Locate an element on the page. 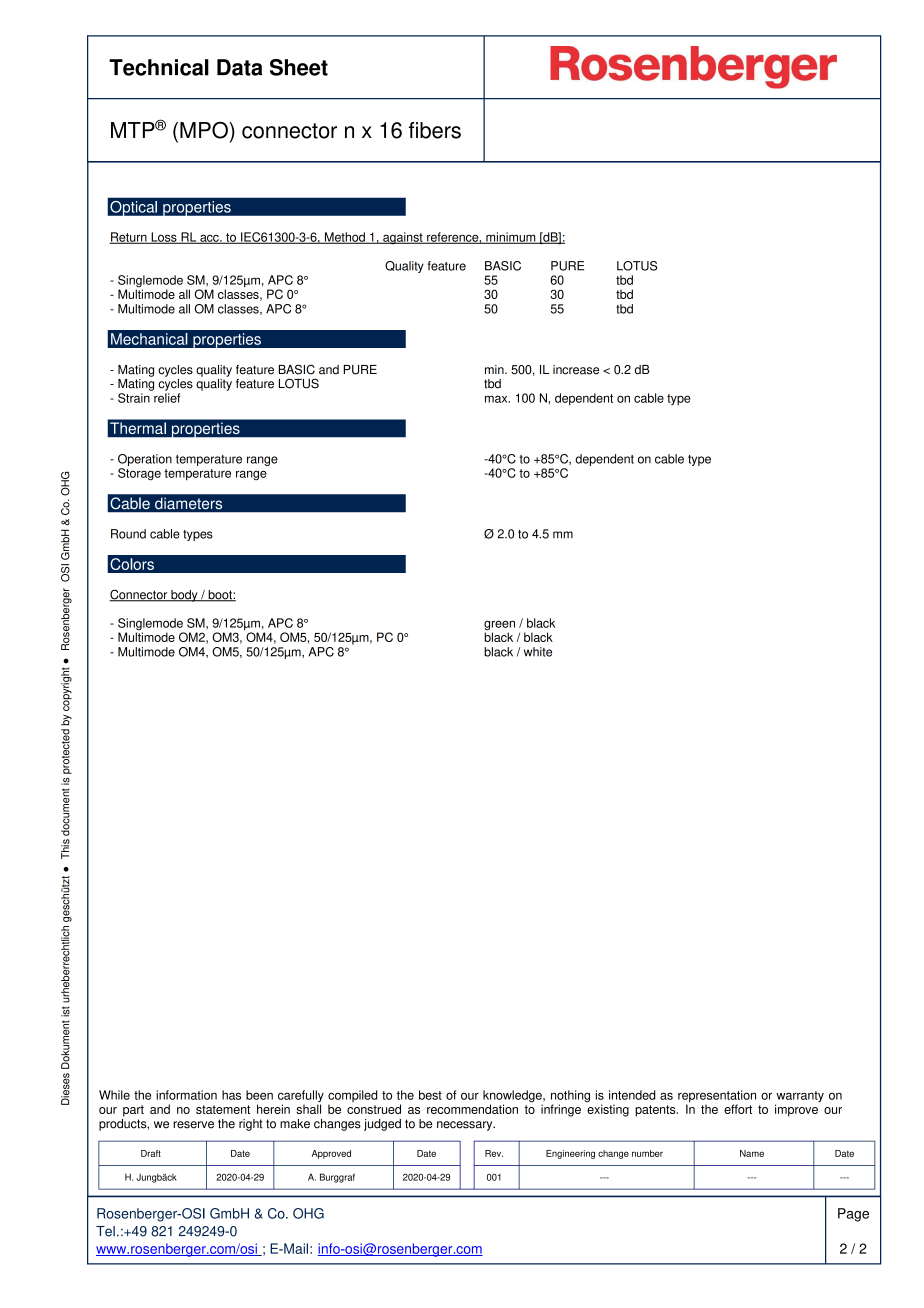 This document has width=924, height=1308. body is located at coordinates (184, 596).
